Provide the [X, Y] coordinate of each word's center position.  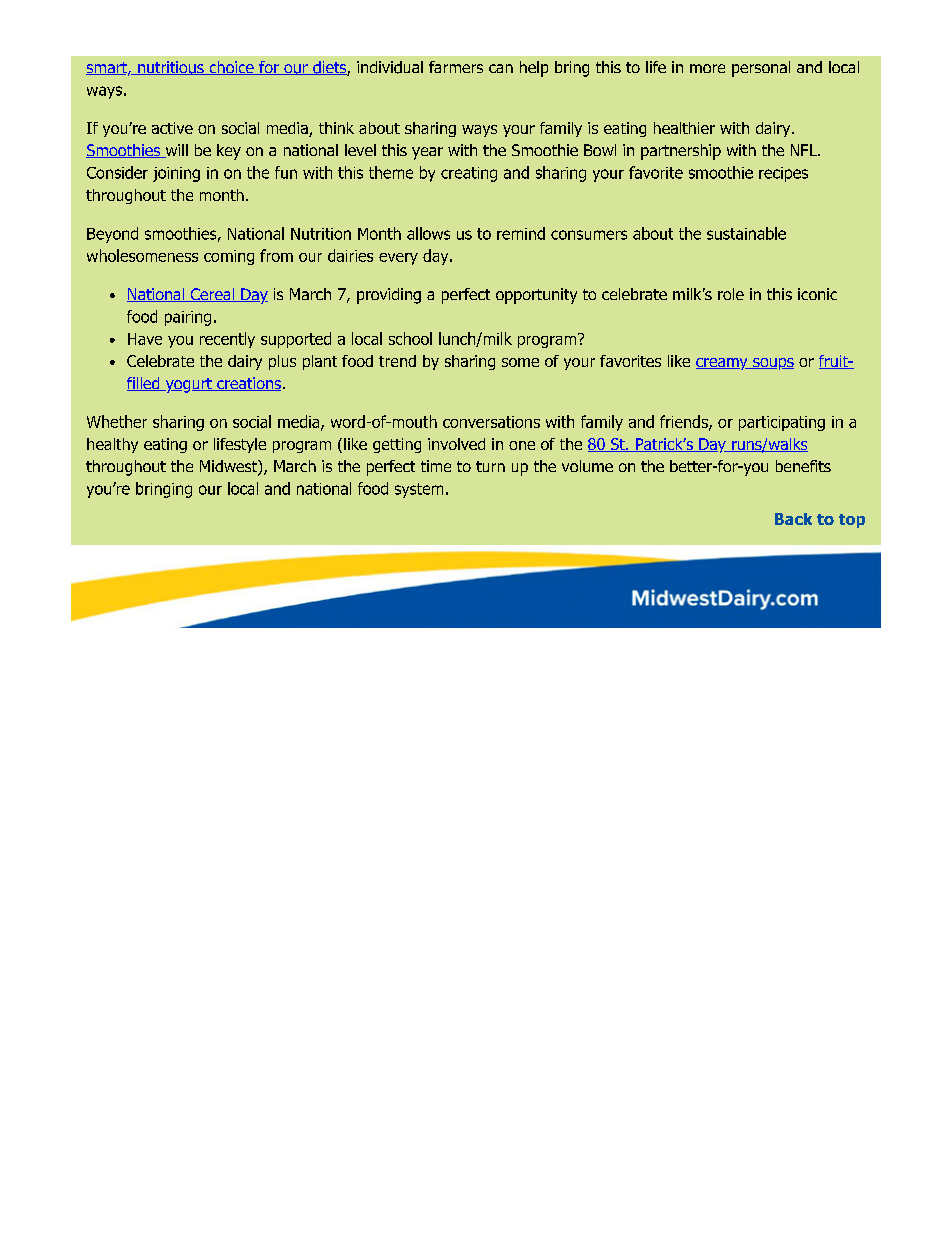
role [731, 294]
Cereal [212, 295]
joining [176, 174]
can [501, 68]
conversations [491, 422]
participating [782, 423]
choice [231, 68]
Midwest [229, 467]
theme [391, 172]
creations [248, 384]
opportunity [536, 296]
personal [761, 69]
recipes [783, 174]
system [419, 490]
